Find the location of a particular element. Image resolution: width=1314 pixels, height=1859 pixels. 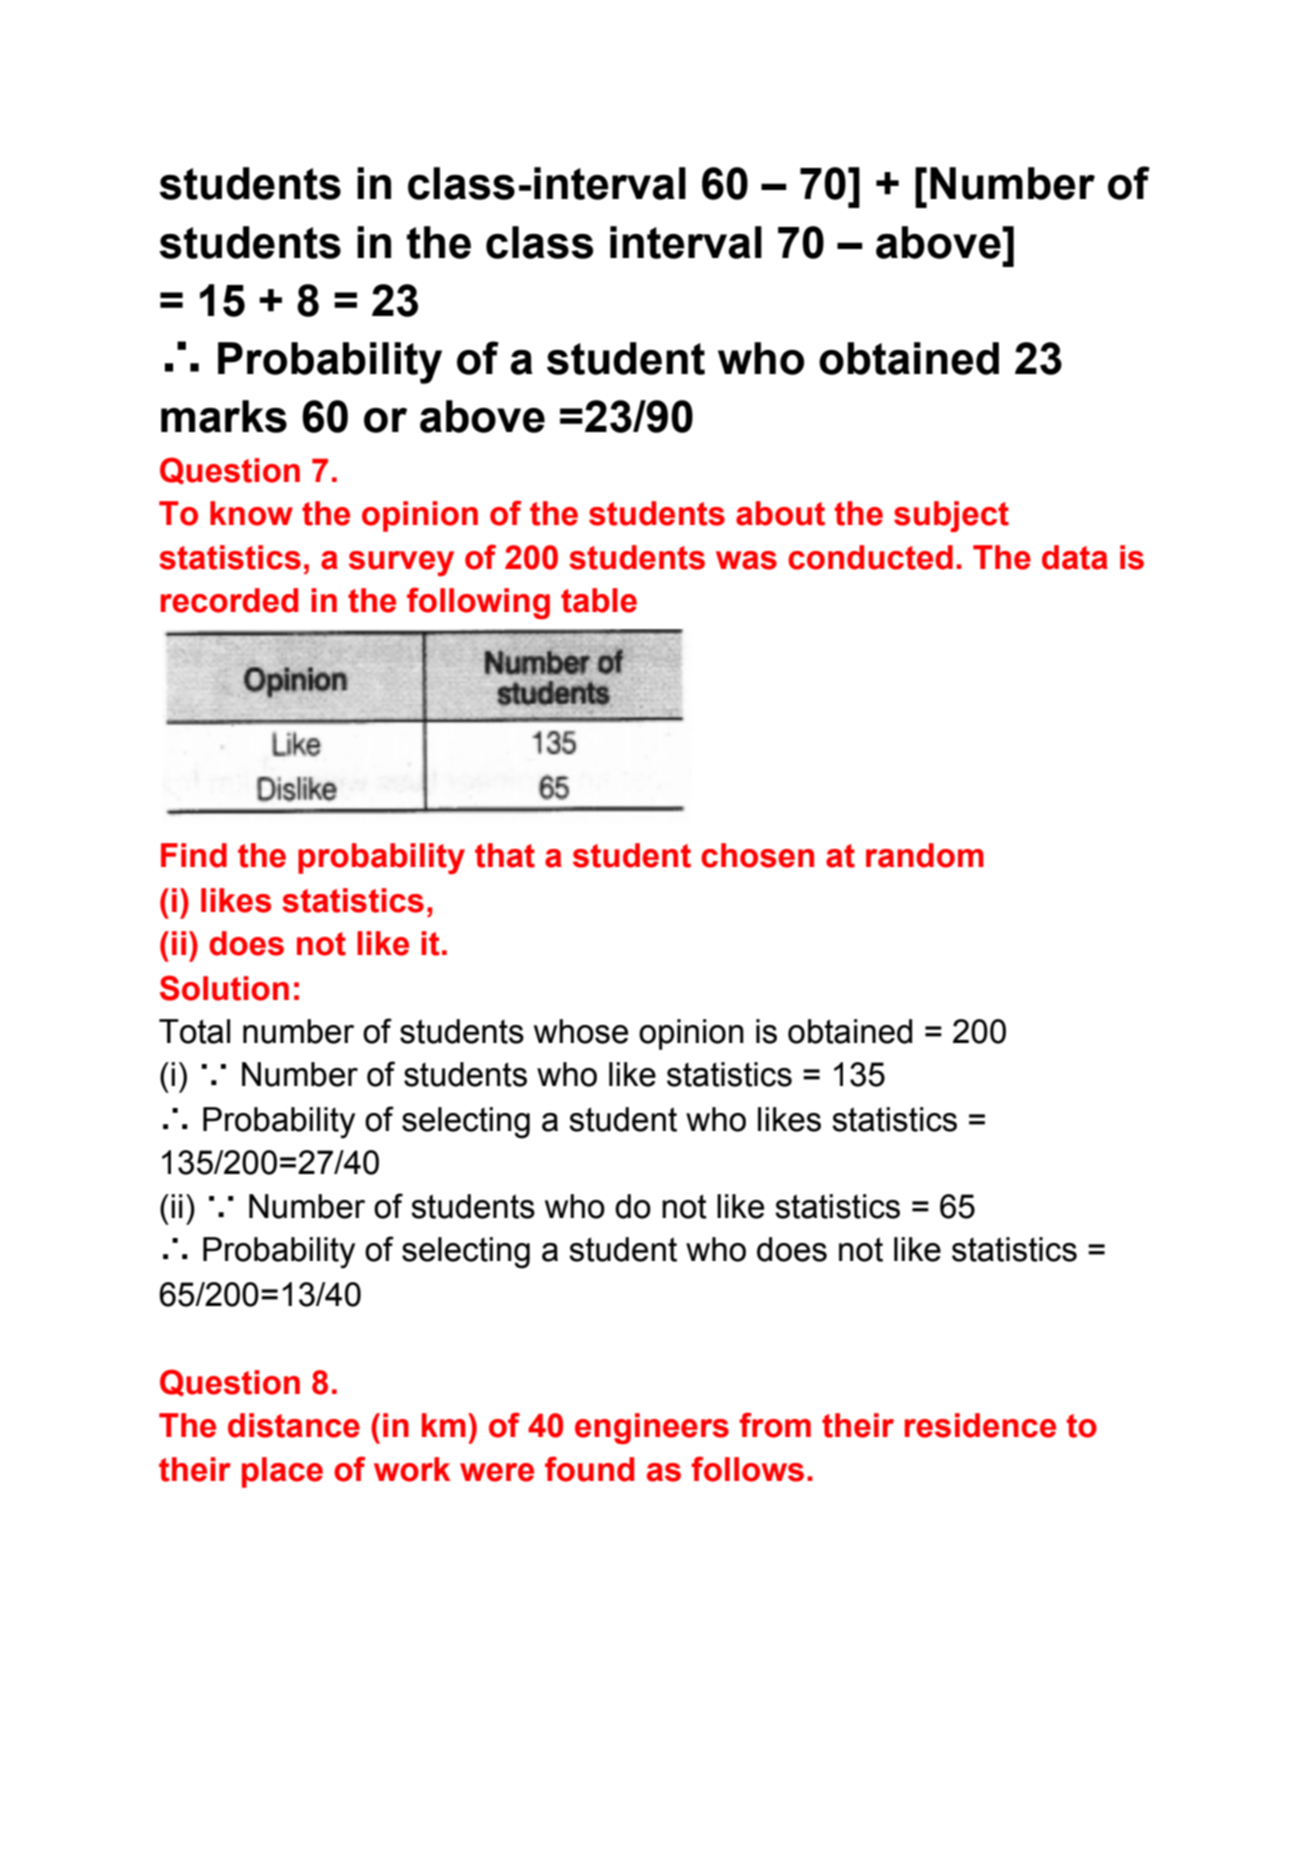

about is located at coordinates (780, 513).
